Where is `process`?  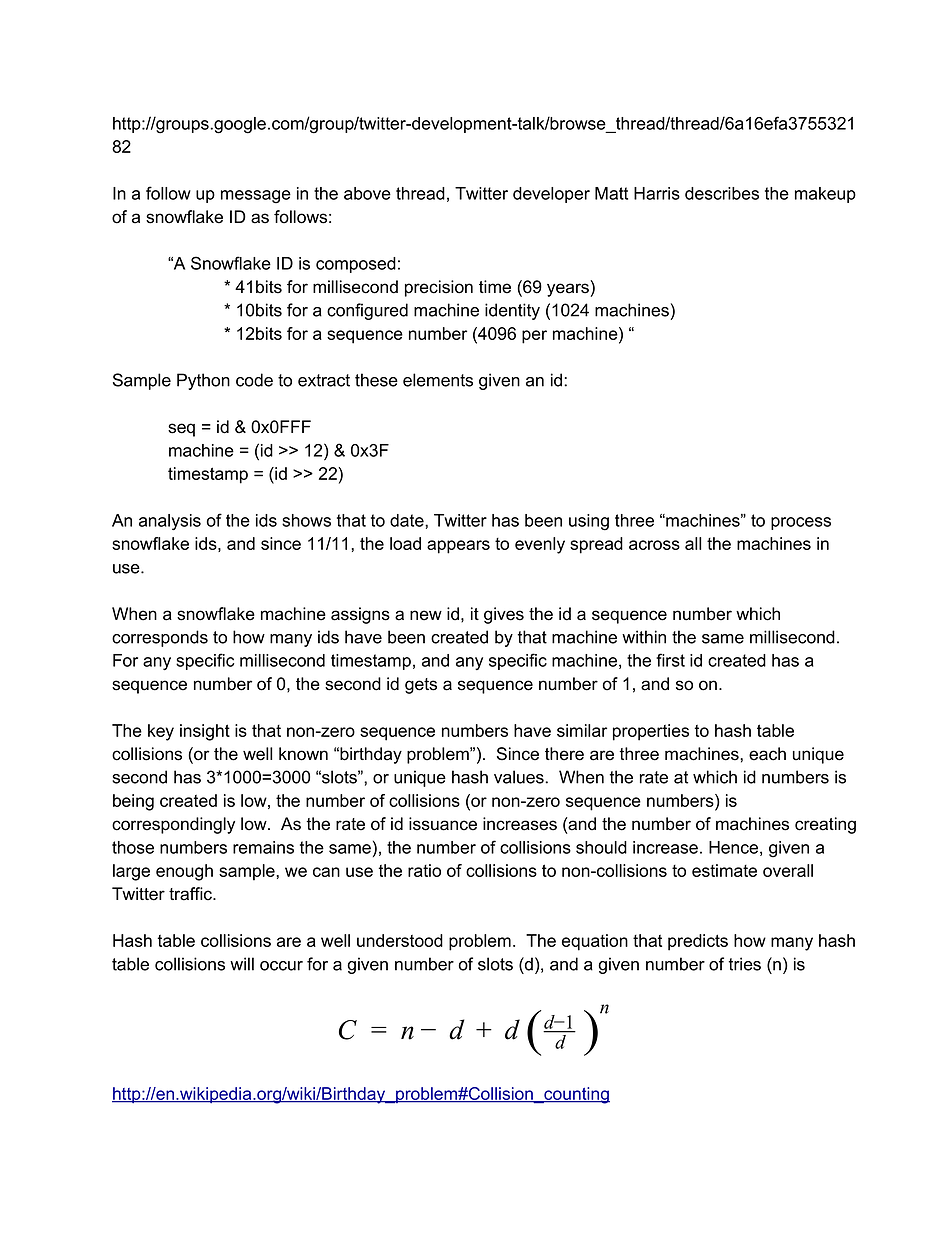
process is located at coordinates (801, 523).
